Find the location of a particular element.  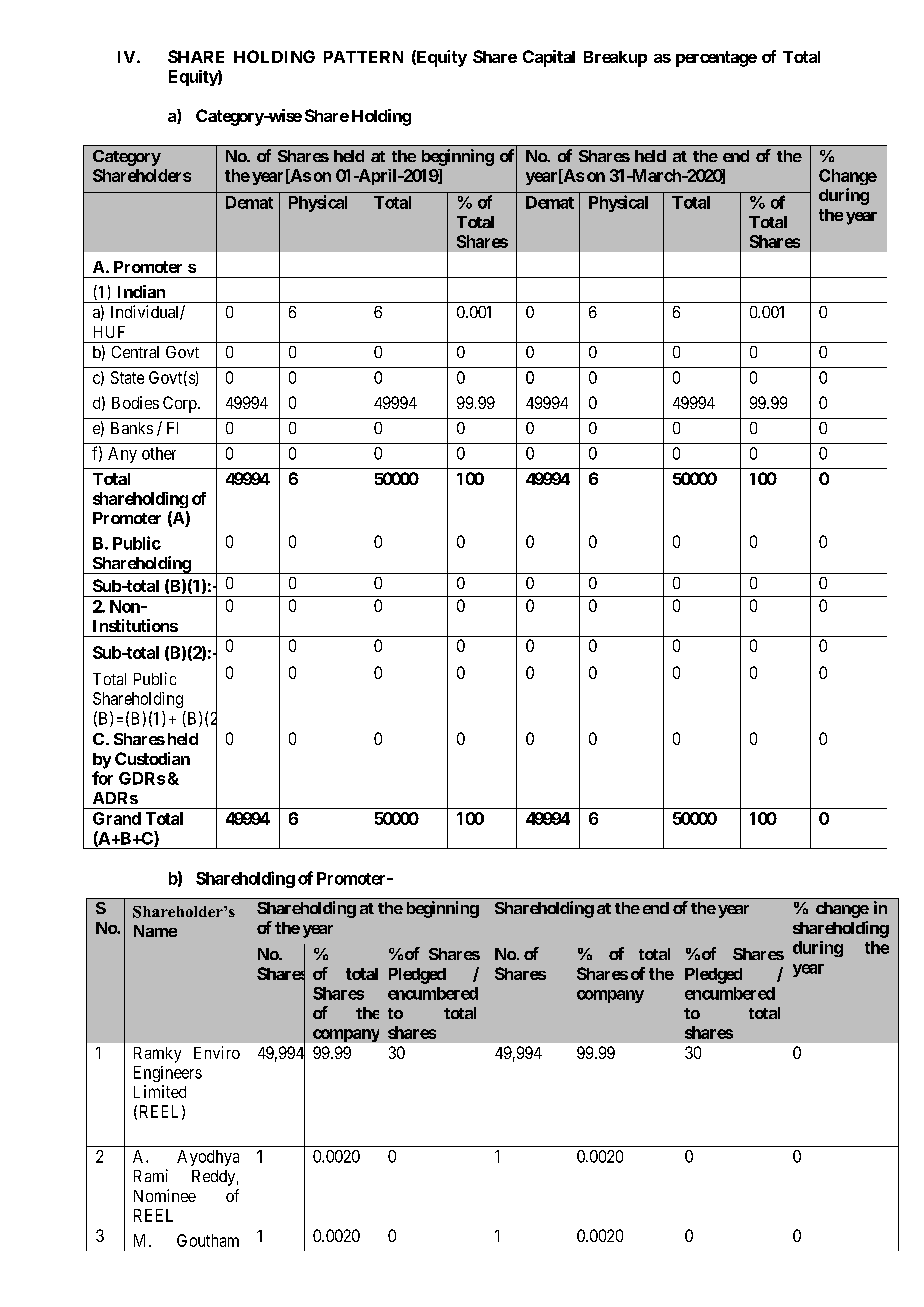

Rami is located at coordinates (151, 1175).
